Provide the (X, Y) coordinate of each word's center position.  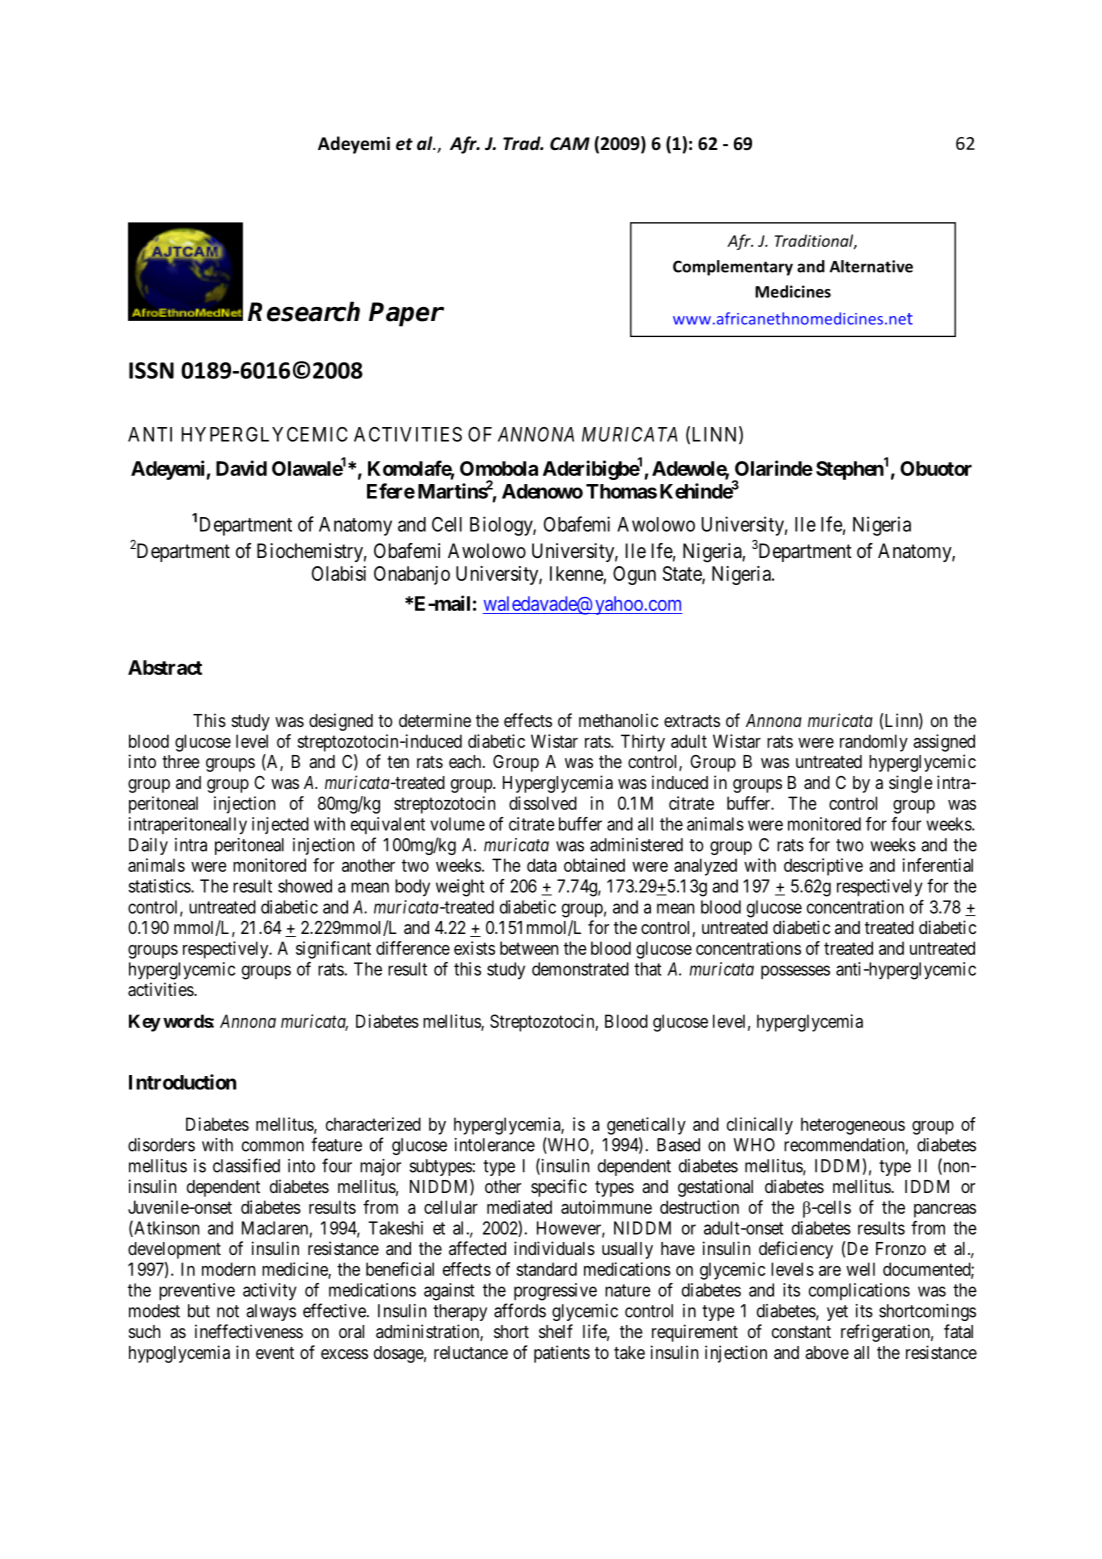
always (271, 1312)
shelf (556, 1331)
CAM (570, 143)
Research (304, 311)
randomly (874, 743)
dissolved (543, 803)
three (181, 761)
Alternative (871, 266)
